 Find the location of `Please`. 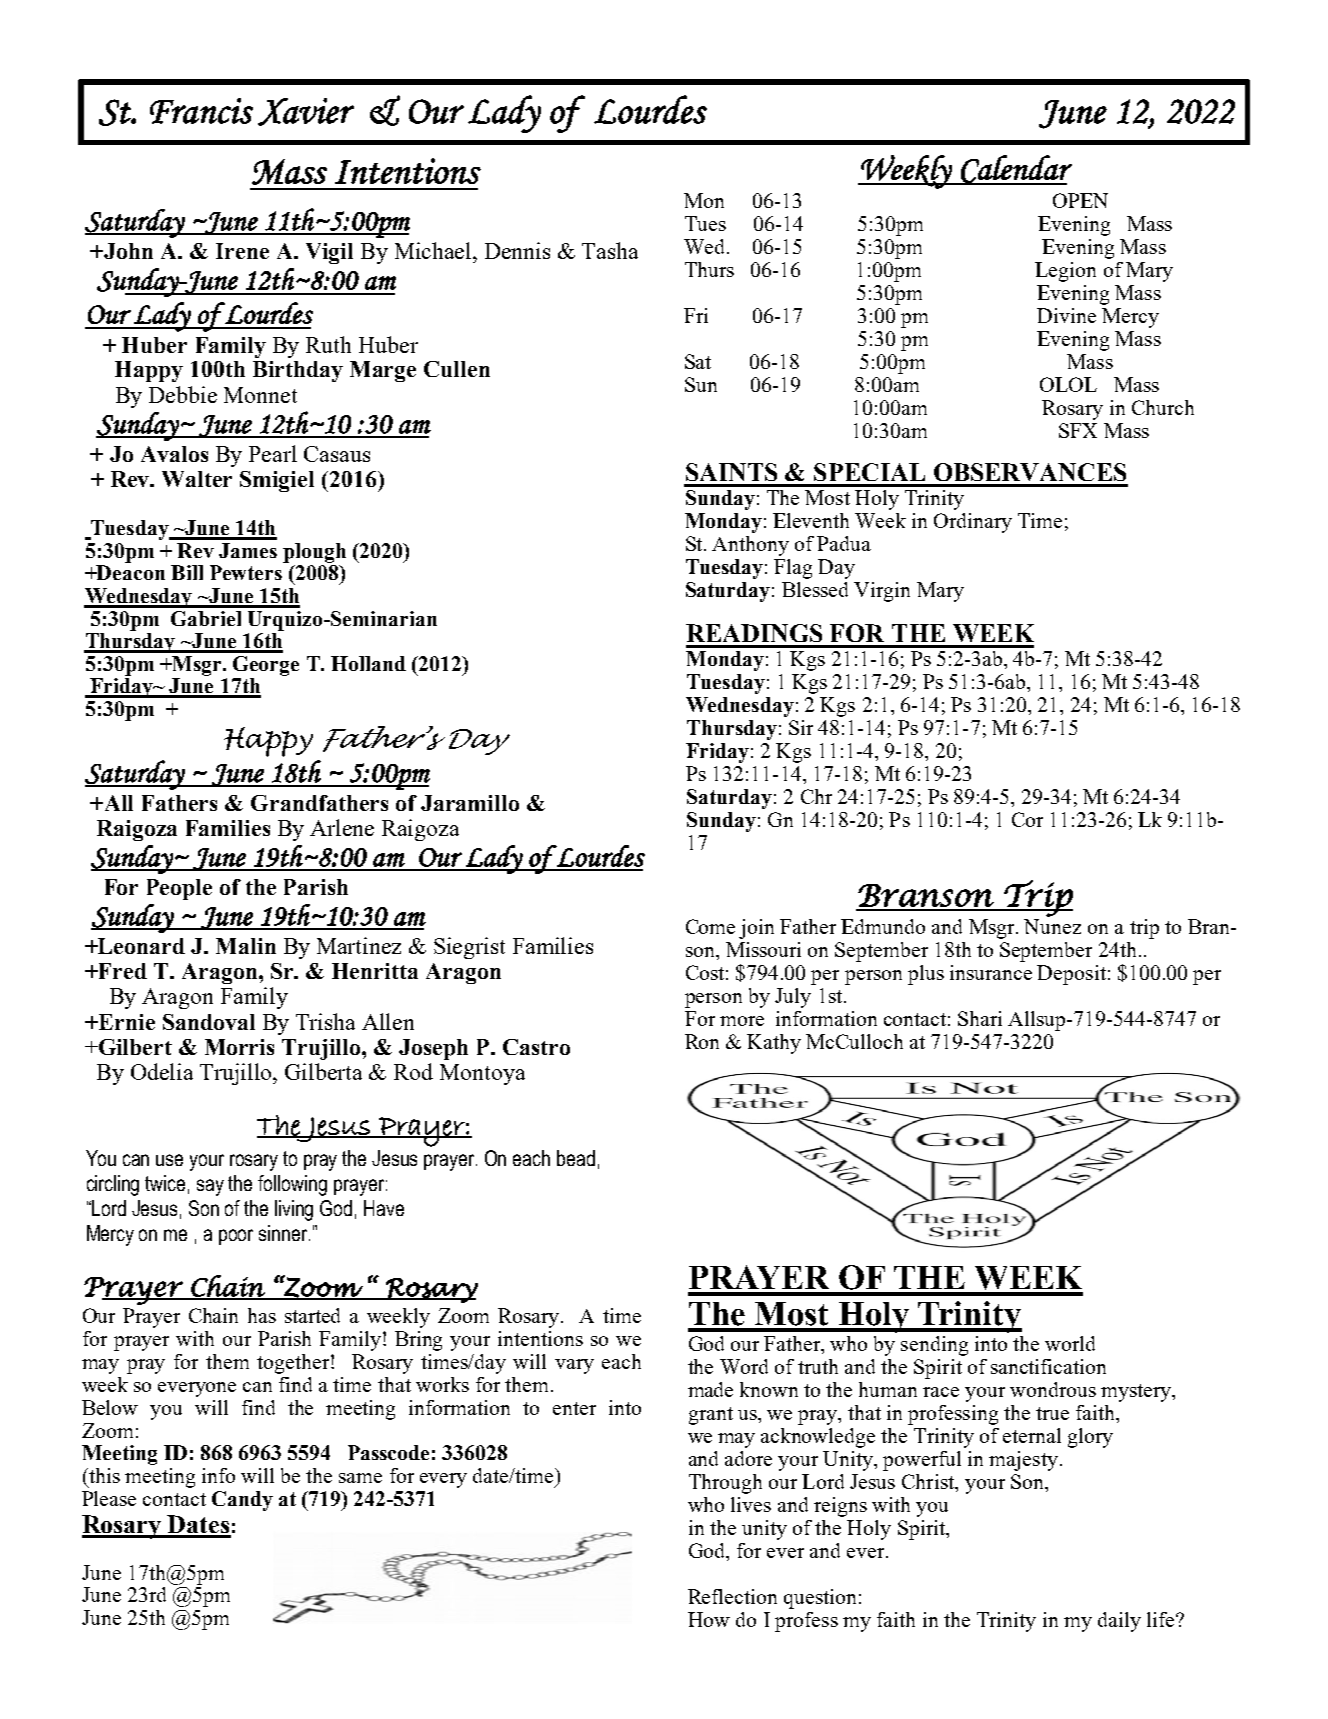

Please is located at coordinates (109, 1498).
